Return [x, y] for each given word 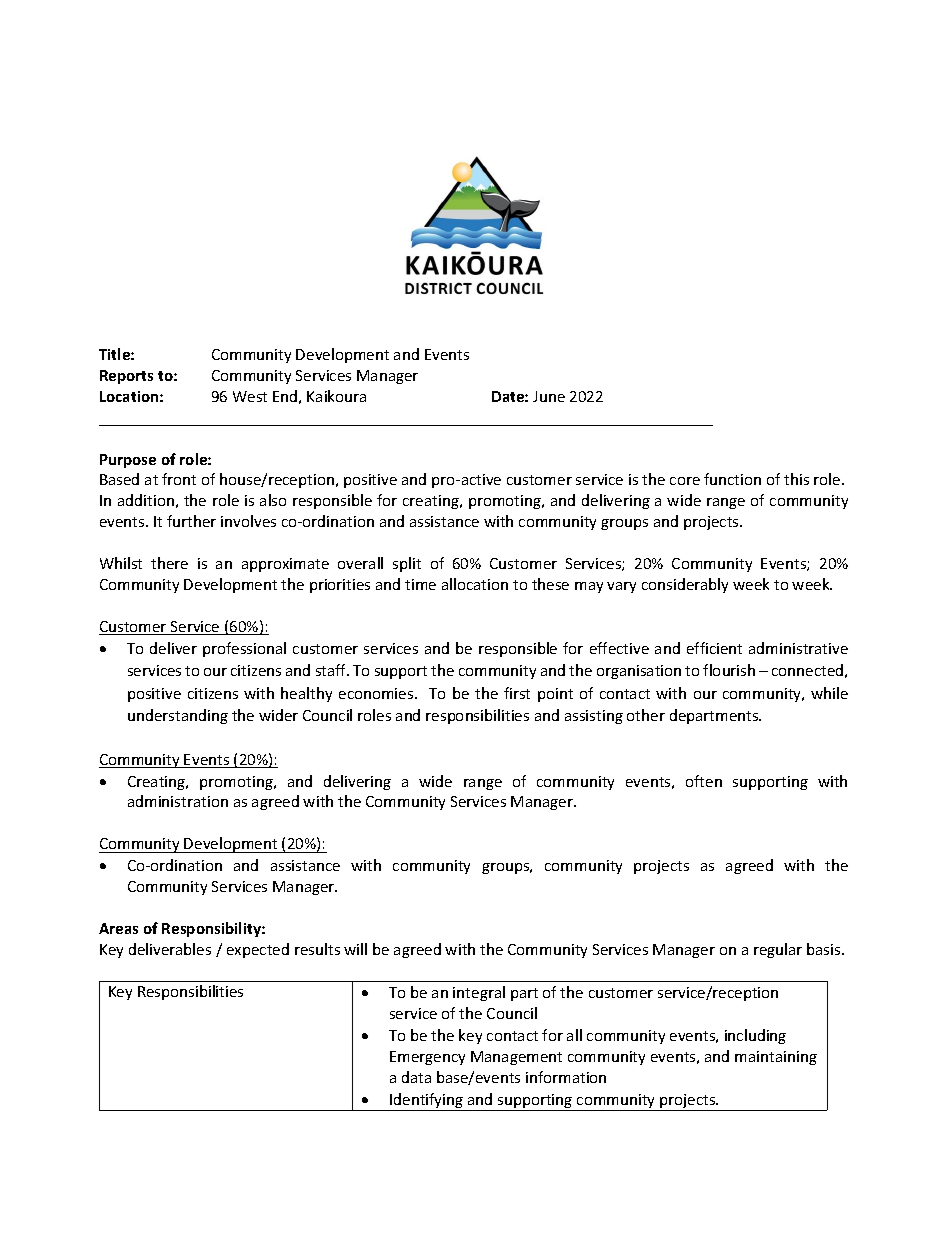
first [517, 693]
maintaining [776, 1058]
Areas [118, 928]
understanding [178, 716]
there [169, 563]
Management [516, 1058]
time [420, 584]
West [250, 396]
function [732, 479]
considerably [685, 585]
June [549, 396]
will [355, 949]
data [416, 1077]
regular [778, 950]
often [704, 781]
